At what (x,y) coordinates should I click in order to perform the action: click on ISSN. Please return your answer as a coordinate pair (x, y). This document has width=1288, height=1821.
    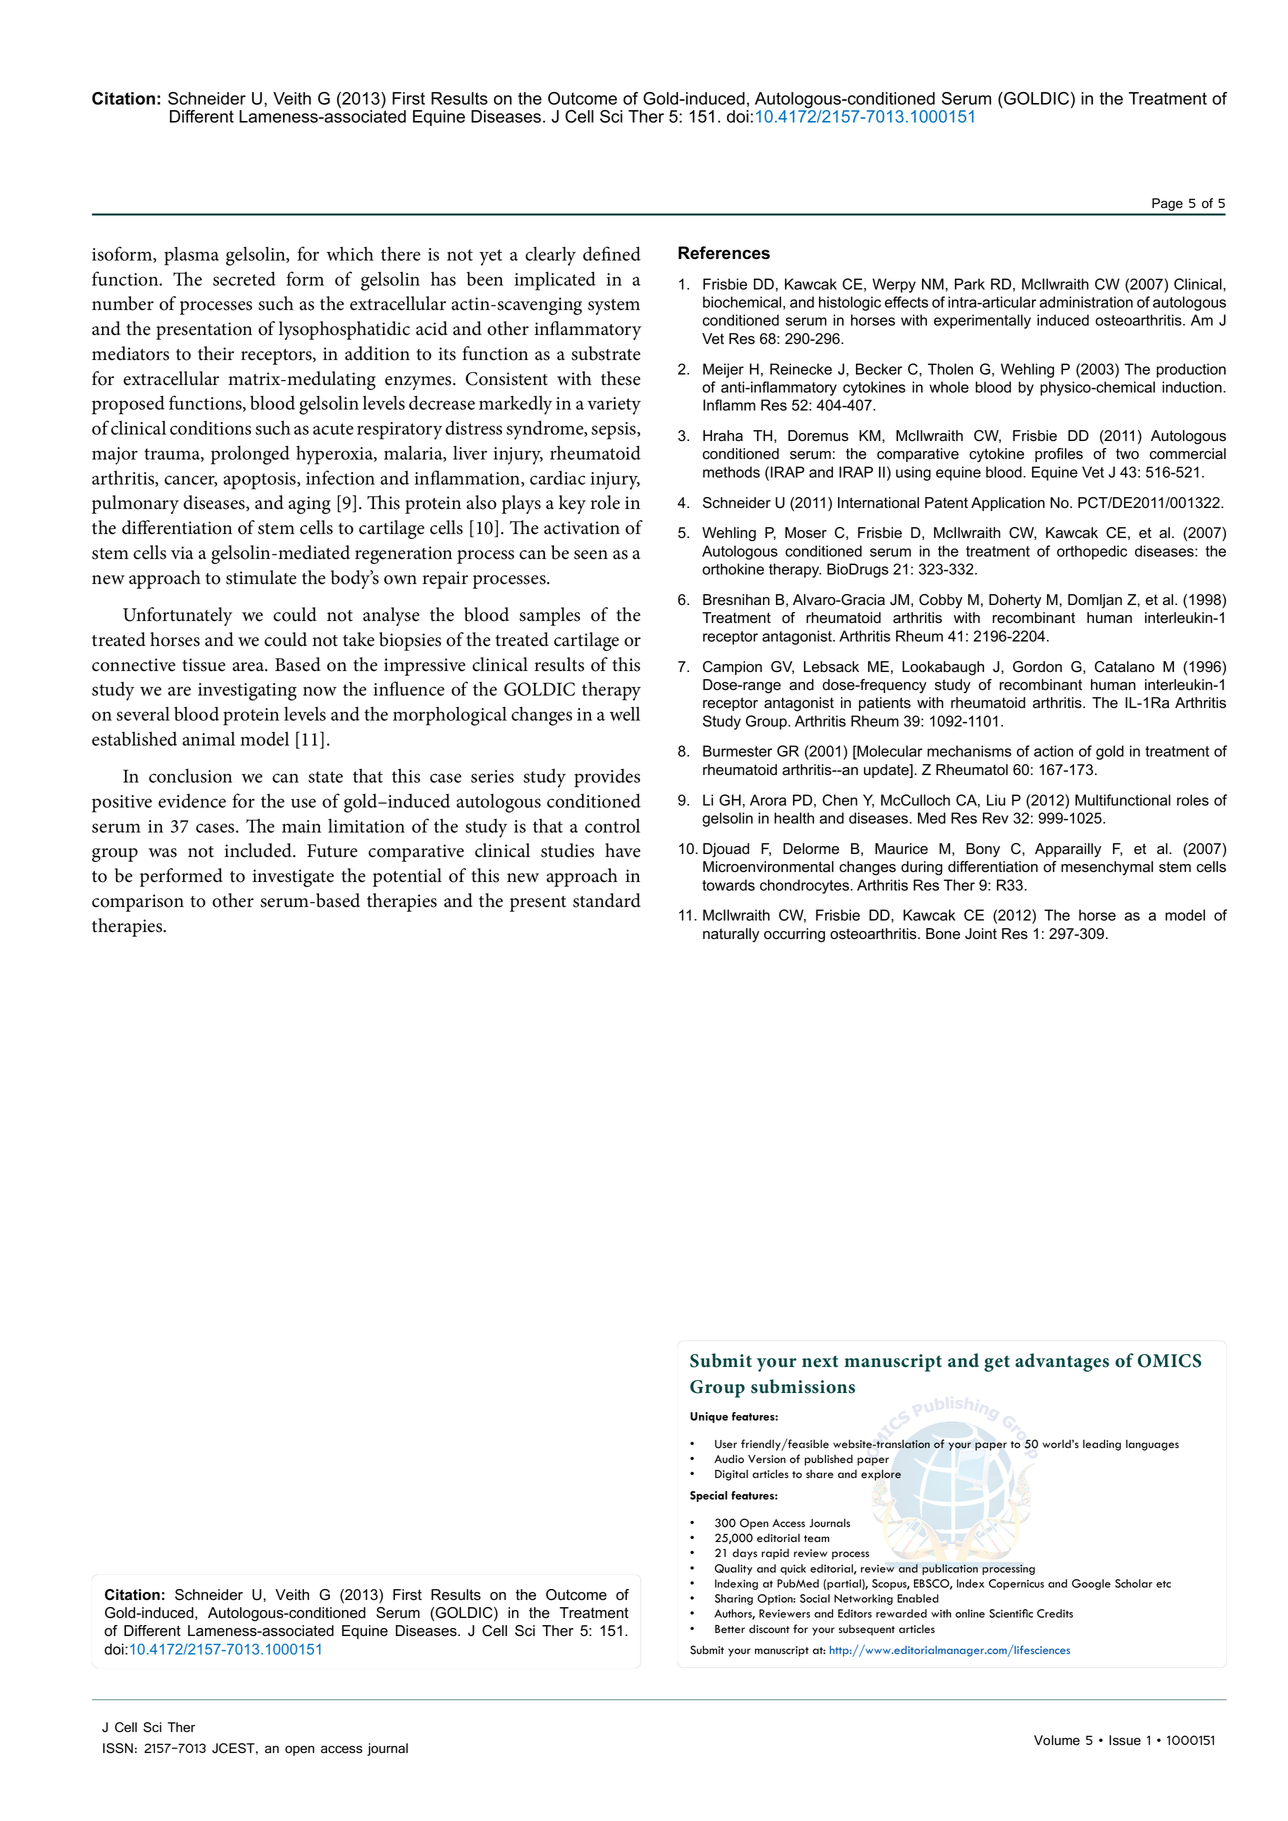
    Looking at the image, I should click on (118, 1748).
